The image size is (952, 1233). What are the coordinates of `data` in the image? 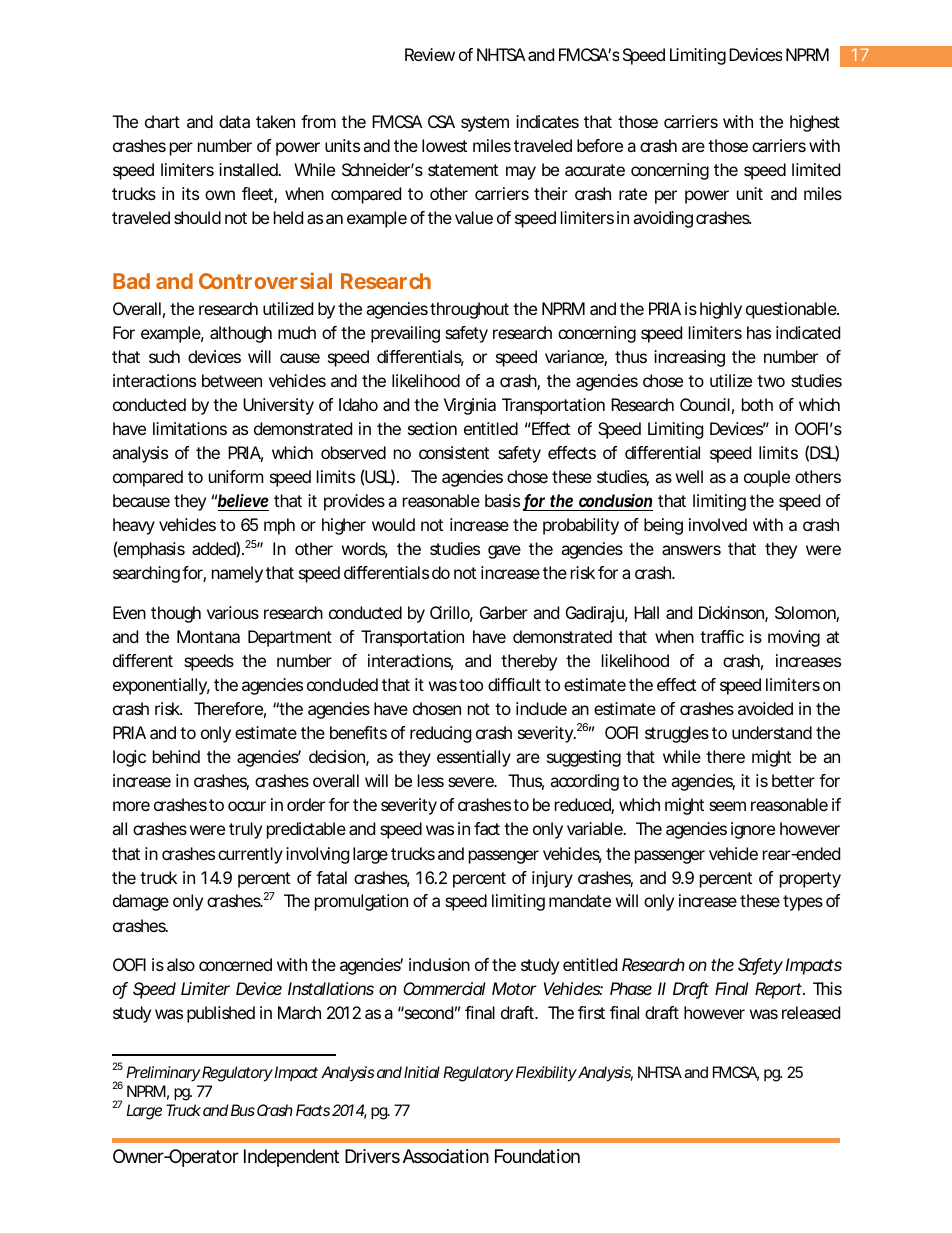 It's located at (234, 121).
